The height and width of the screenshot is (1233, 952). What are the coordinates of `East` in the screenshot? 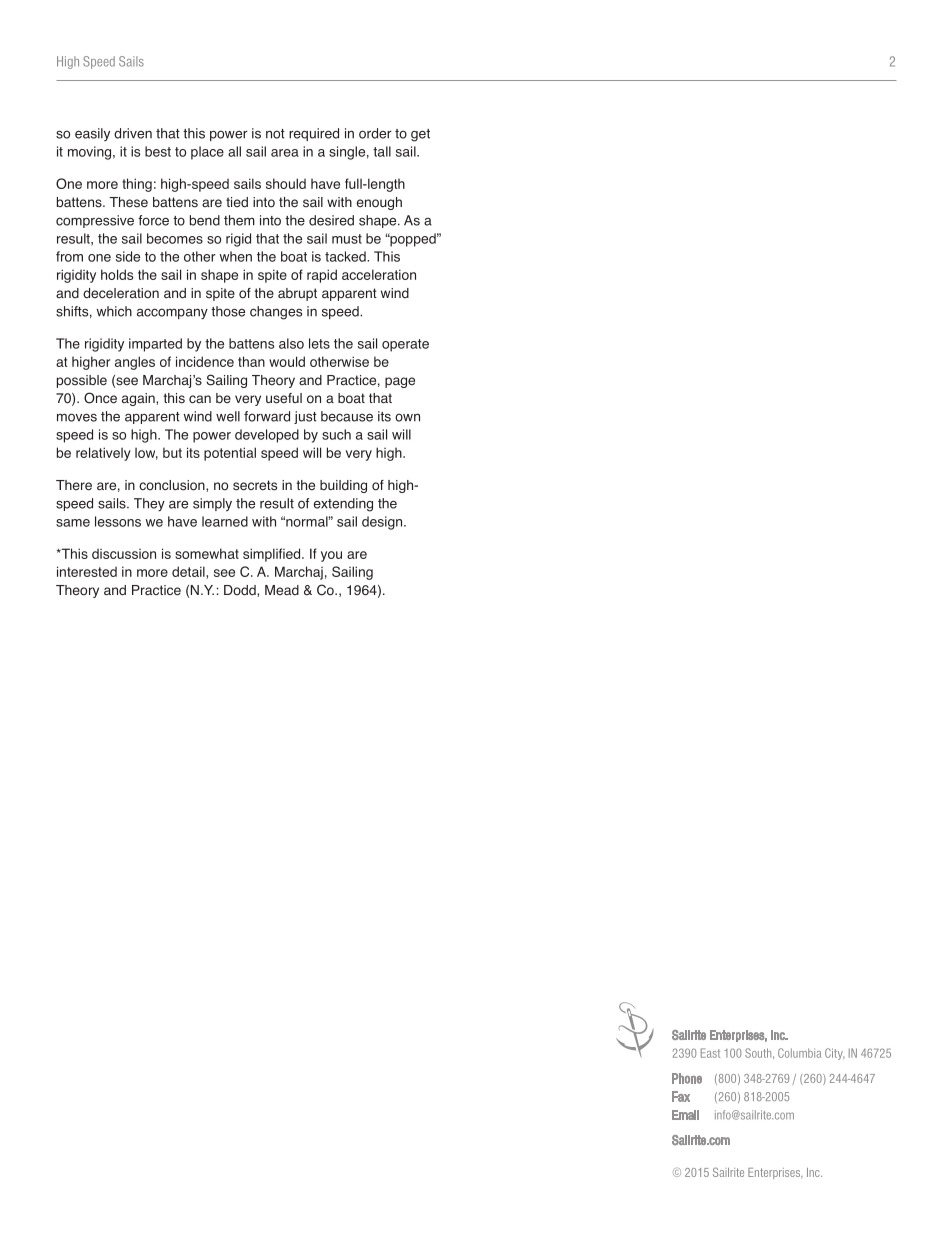 It's located at (710, 1053).
